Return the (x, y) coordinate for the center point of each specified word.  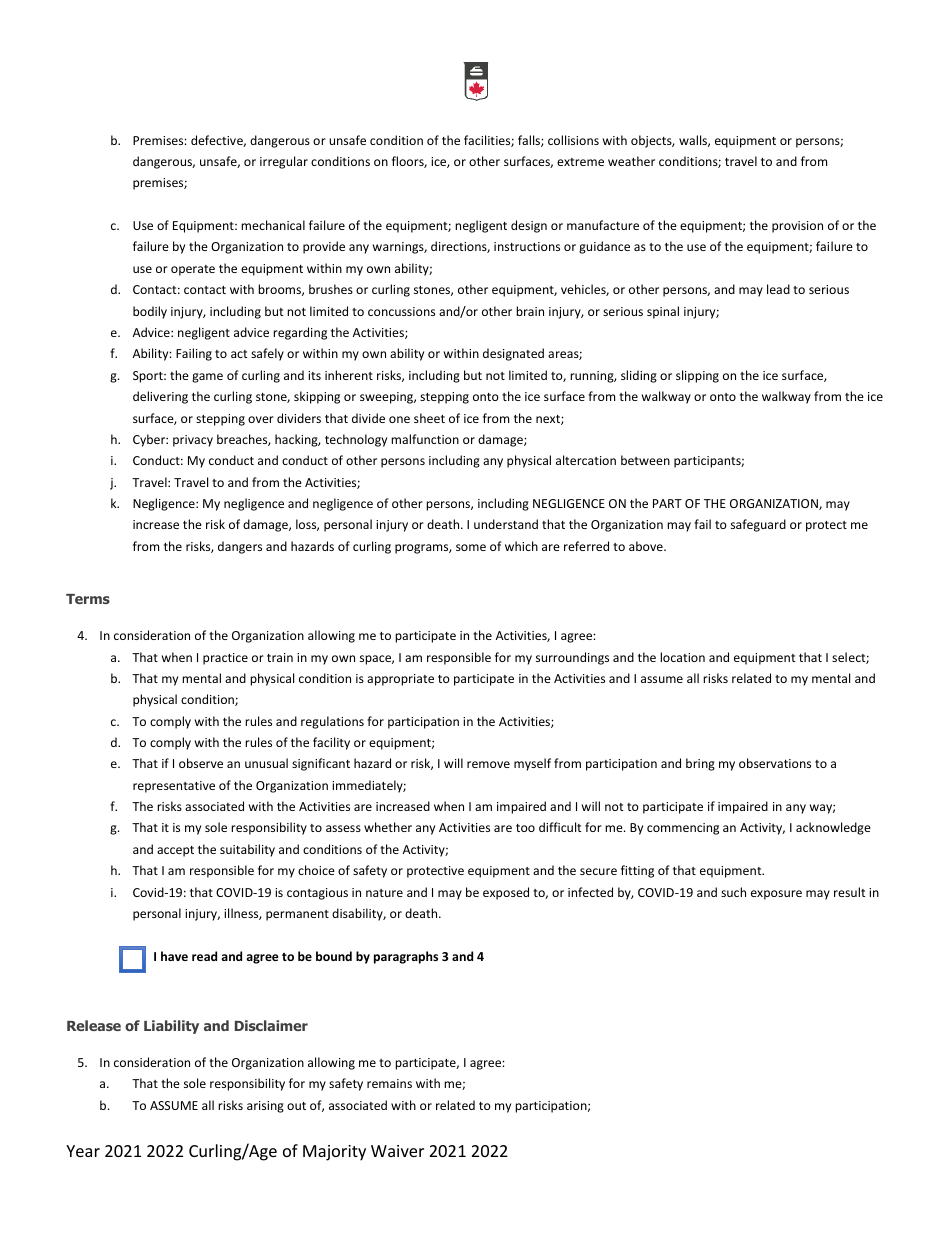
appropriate (400, 680)
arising (265, 1107)
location (682, 657)
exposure (776, 895)
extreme (580, 162)
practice (225, 659)
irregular (284, 162)
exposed (506, 893)
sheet (429, 418)
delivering (160, 397)
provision (797, 227)
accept (175, 851)
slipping (697, 376)
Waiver (397, 1151)
